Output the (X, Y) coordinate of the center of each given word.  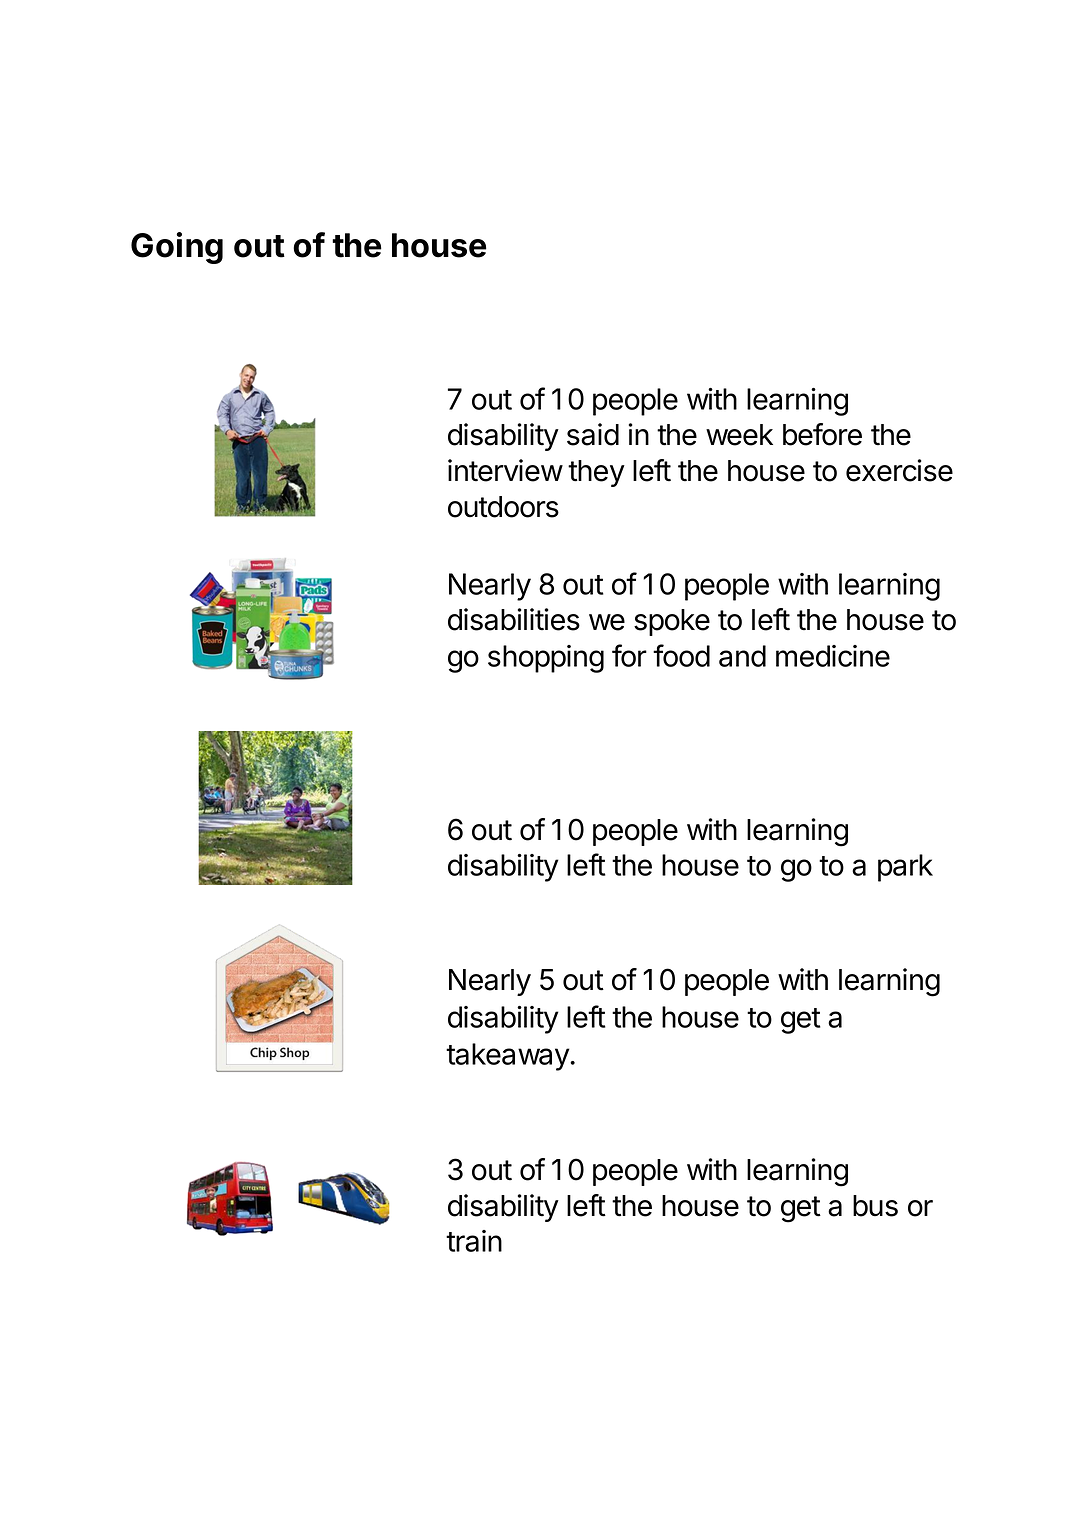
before (822, 434)
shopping (546, 659)
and (742, 656)
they (596, 473)
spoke (672, 622)
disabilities (514, 619)
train (474, 1241)
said (593, 434)
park (905, 868)
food (681, 655)
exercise (899, 470)
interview (505, 470)
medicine (833, 656)
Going (177, 248)
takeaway (508, 1057)
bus (875, 1206)
